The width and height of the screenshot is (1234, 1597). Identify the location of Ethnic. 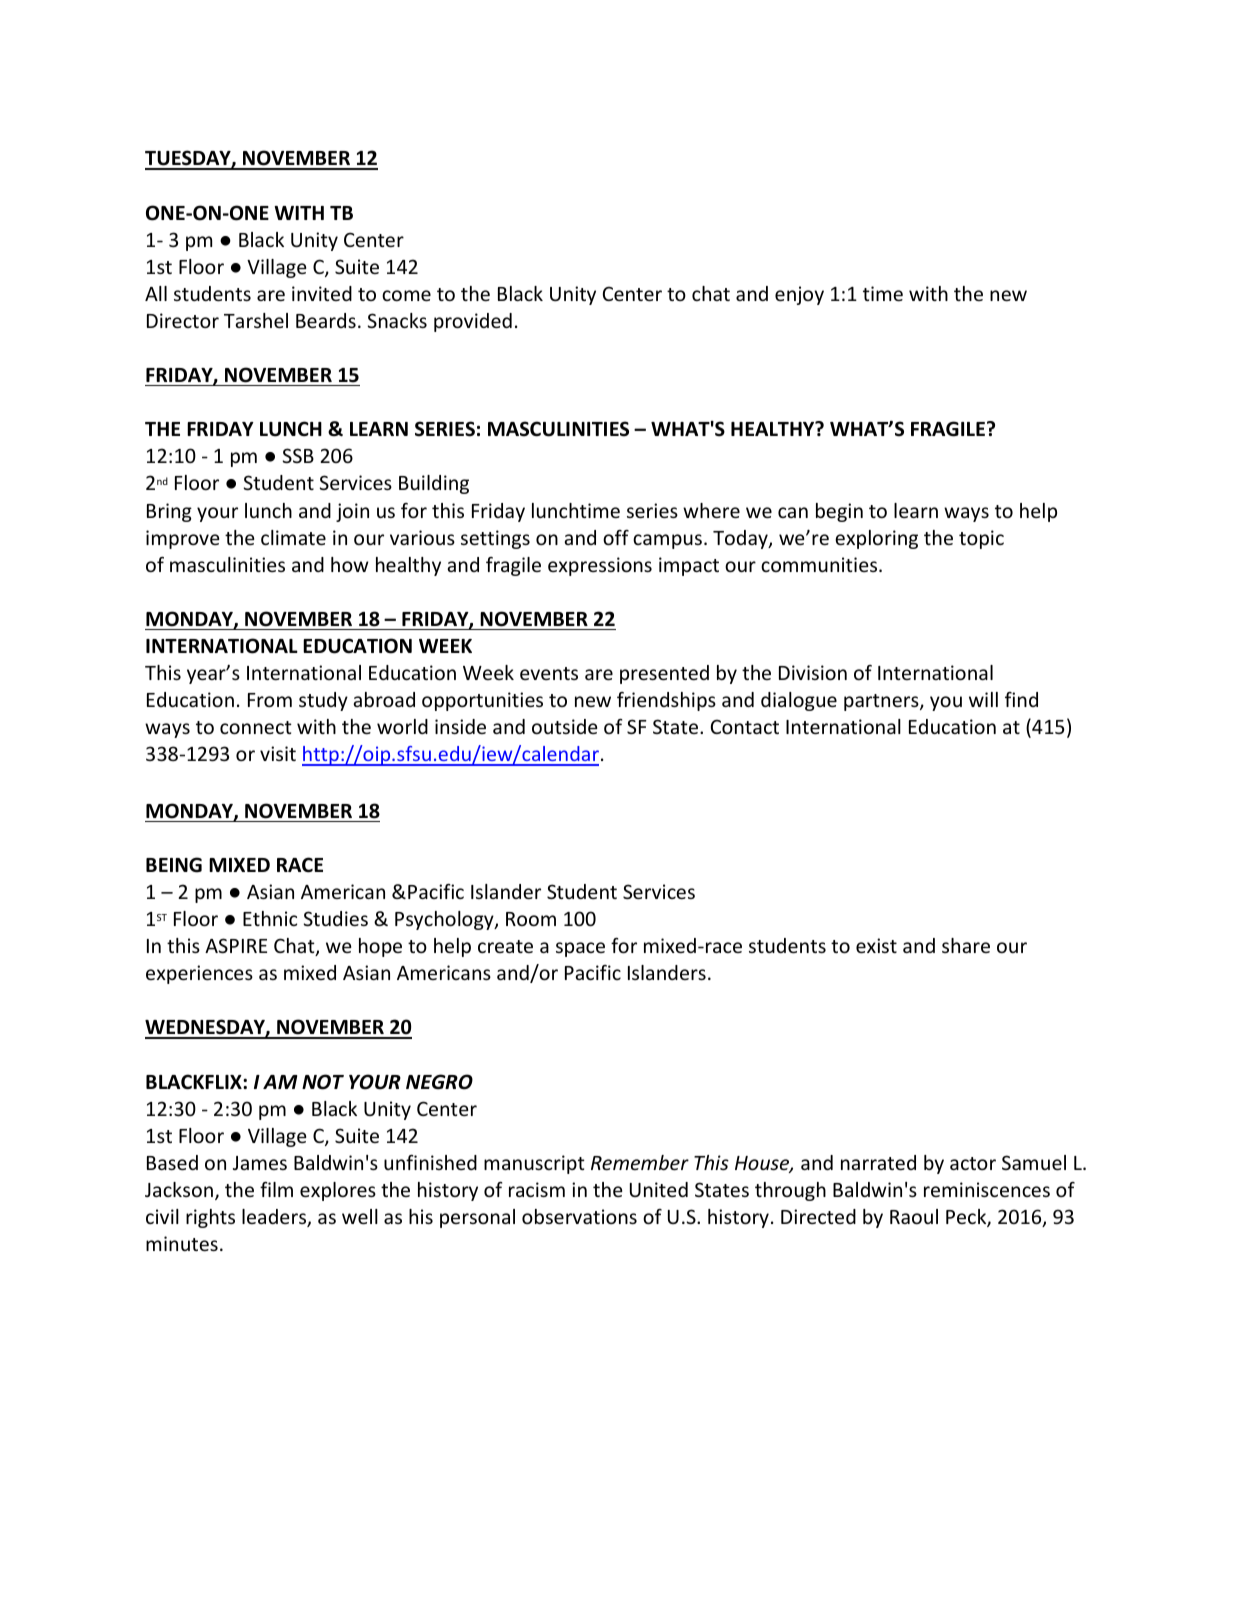
(270, 918).
